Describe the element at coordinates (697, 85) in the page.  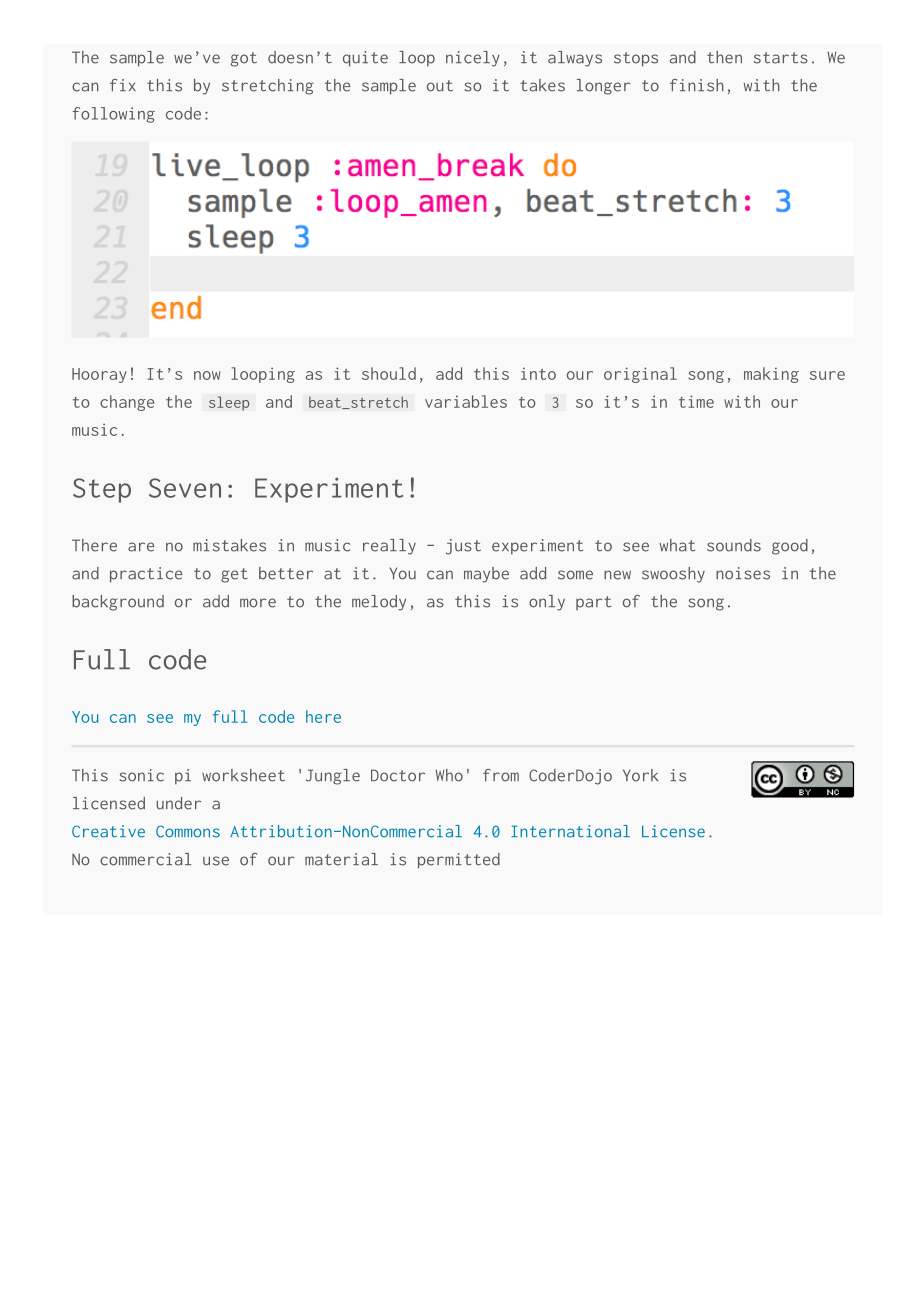
I see `finish` at that location.
